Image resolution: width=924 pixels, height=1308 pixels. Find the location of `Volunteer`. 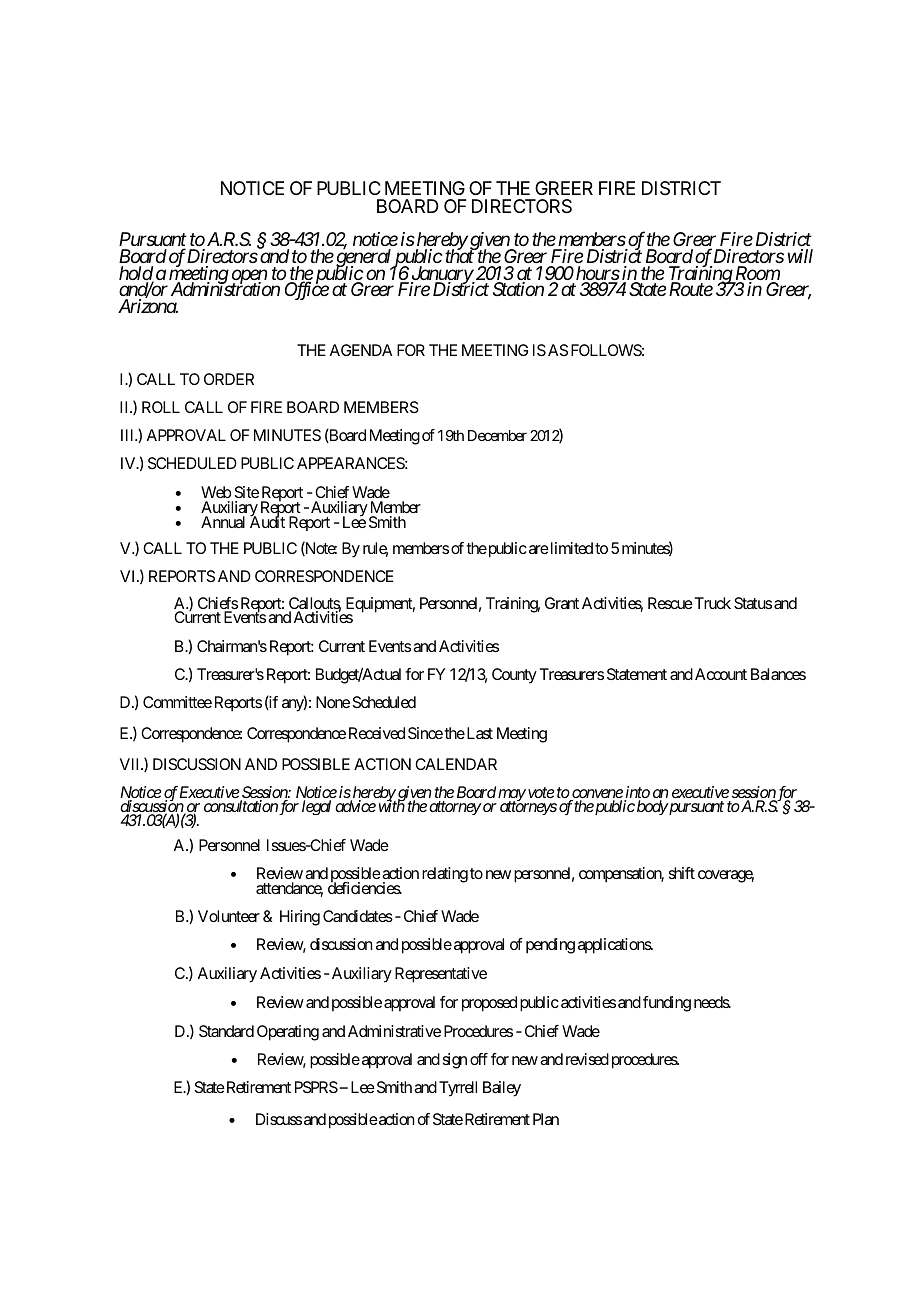

Volunteer is located at coordinates (229, 916).
